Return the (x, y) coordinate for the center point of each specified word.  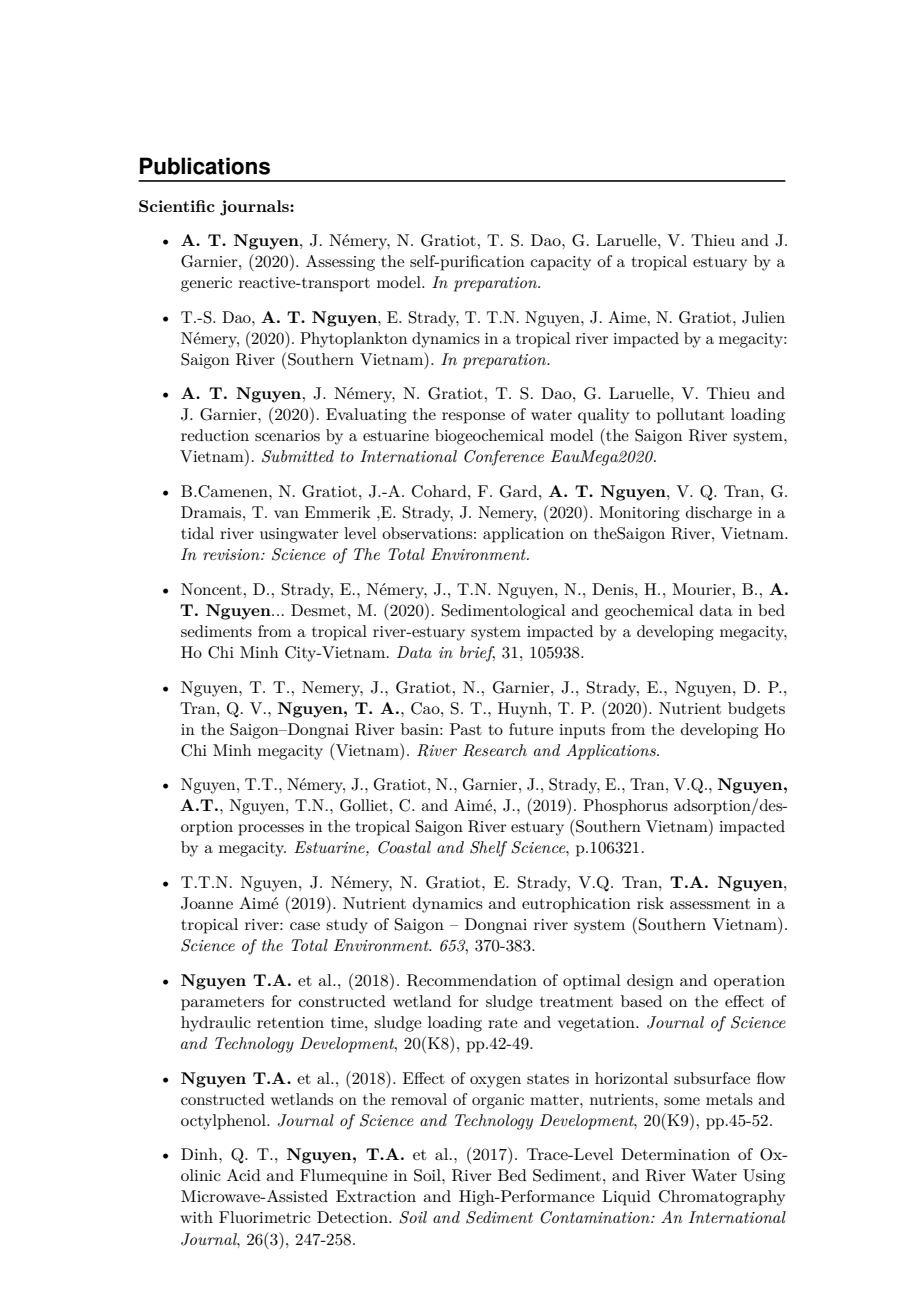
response (473, 418)
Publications (205, 166)
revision (232, 554)
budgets (756, 710)
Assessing (340, 263)
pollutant (690, 416)
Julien (763, 317)
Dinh (200, 1154)
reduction (215, 435)
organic (498, 1101)
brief (477, 654)
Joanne (207, 903)
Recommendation (472, 980)
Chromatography (722, 1198)
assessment (710, 904)
